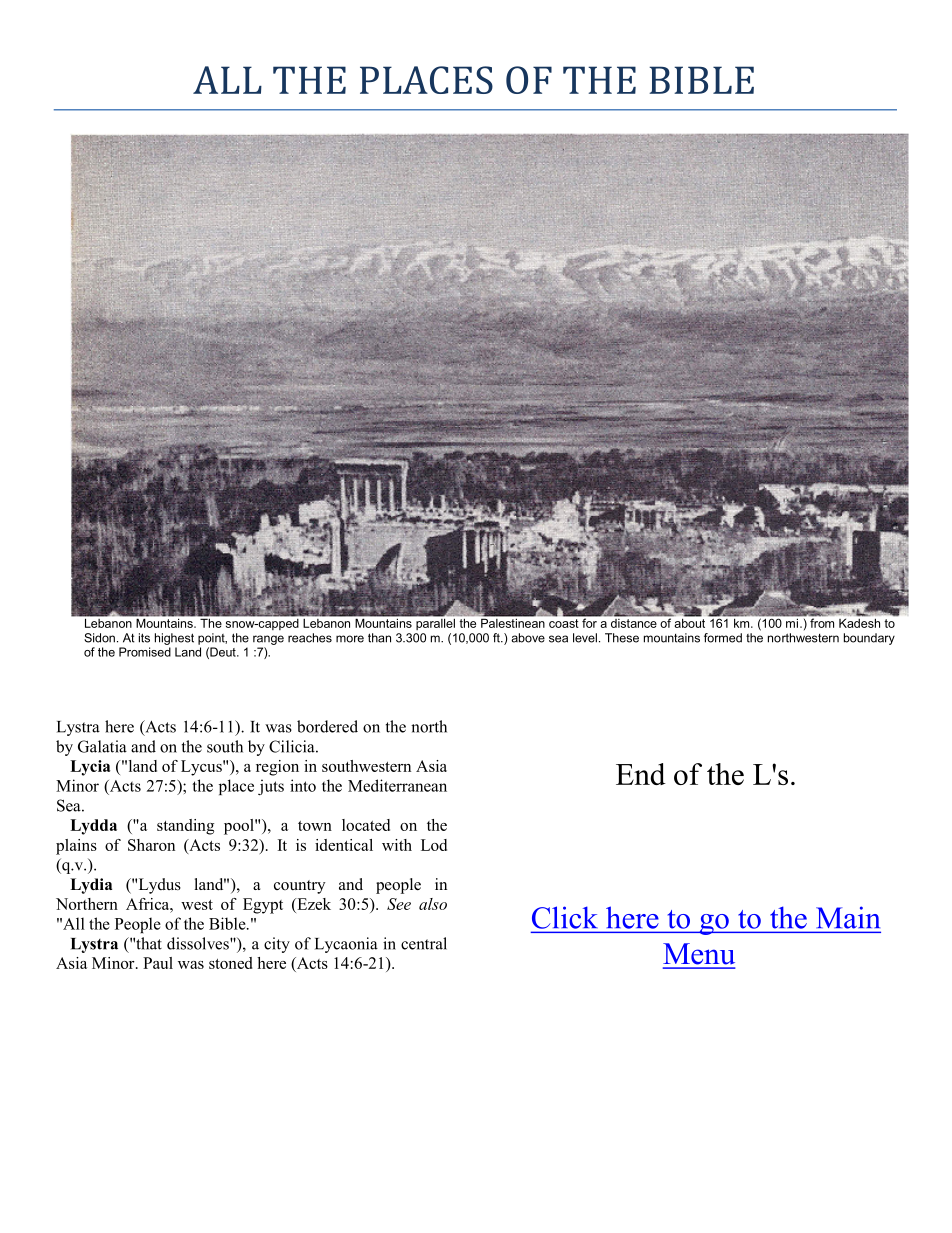 Image resolution: width=952 pixels, height=1233 pixels. I want to click on End, so click(641, 774).
